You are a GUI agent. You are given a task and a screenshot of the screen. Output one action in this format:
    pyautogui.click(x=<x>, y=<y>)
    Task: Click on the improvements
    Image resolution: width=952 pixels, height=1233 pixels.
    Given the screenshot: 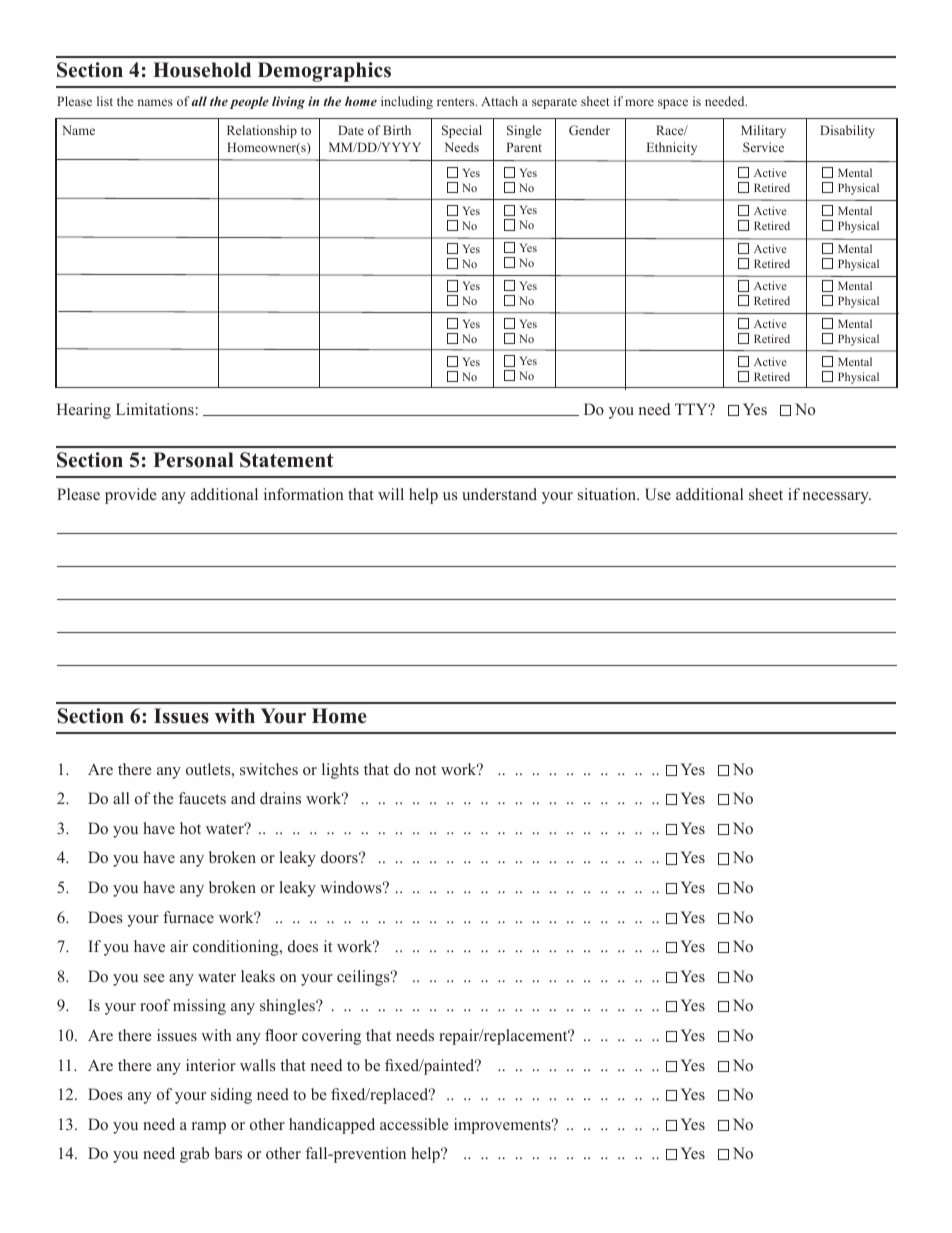 What is the action you would take?
    pyautogui.click(x=503, y=1126)
